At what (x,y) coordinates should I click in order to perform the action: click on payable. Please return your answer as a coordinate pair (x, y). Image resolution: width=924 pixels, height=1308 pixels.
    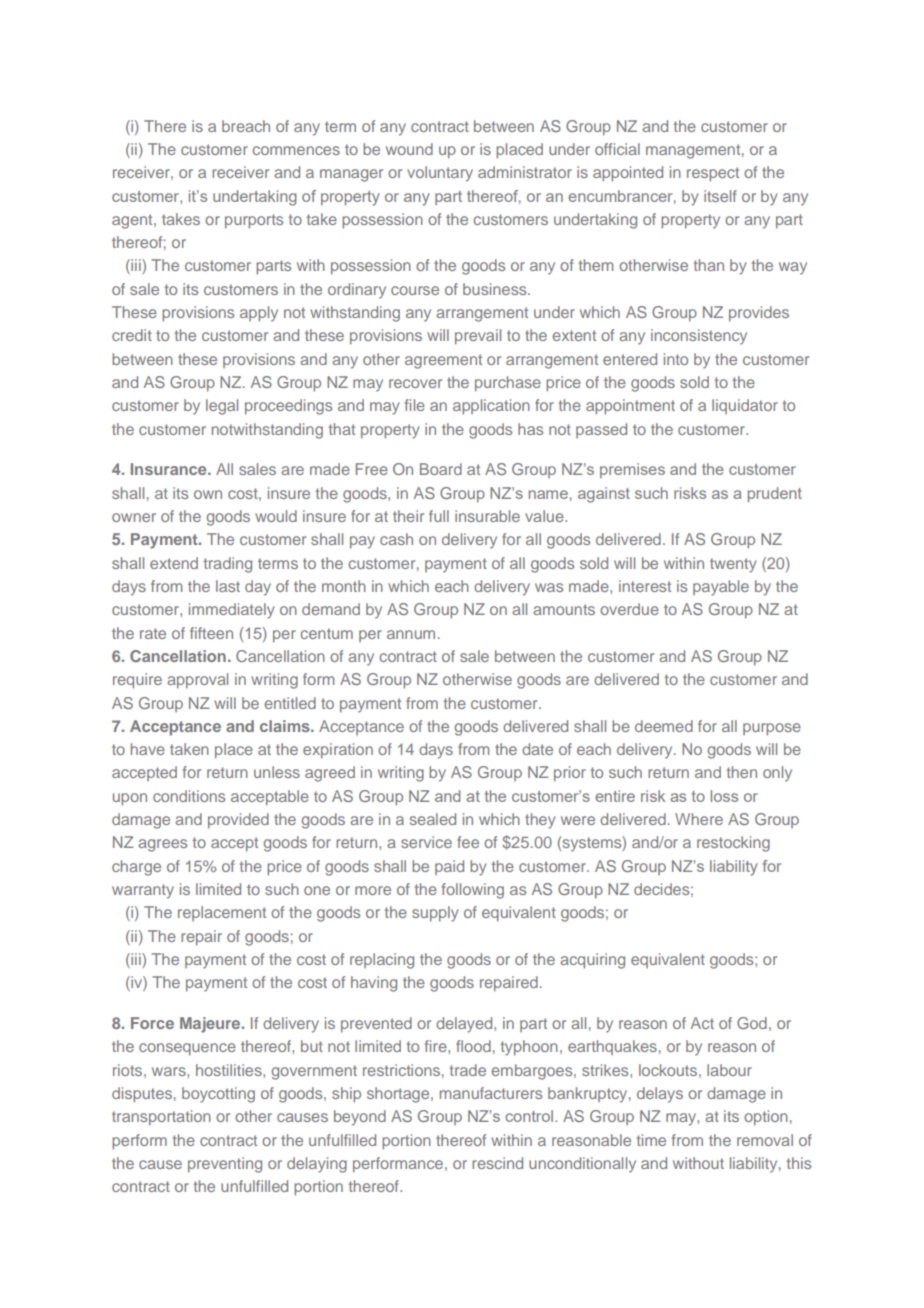
    Looking at the image, I should click on (721, 588).
